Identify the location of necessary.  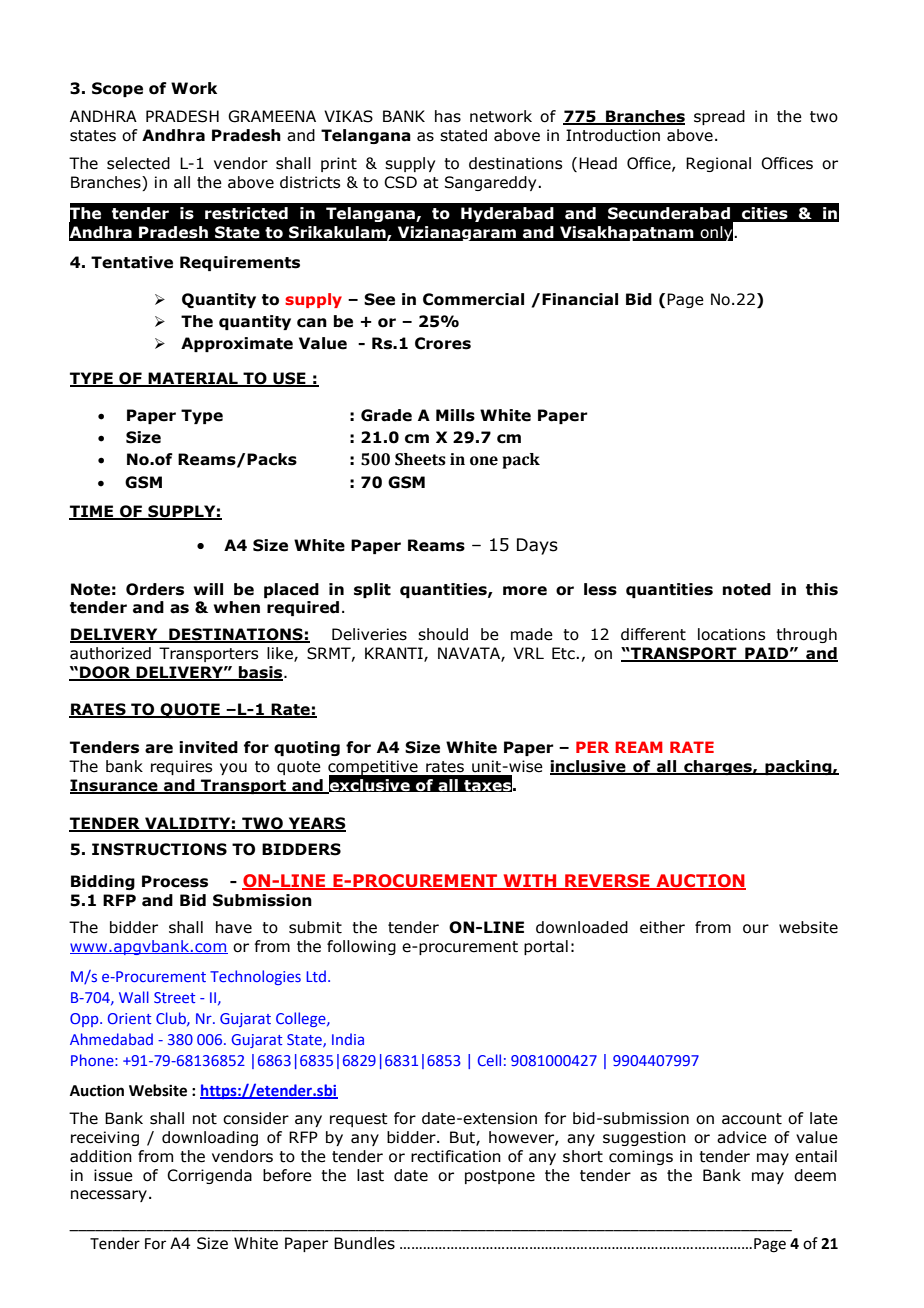
(109, 1196).
